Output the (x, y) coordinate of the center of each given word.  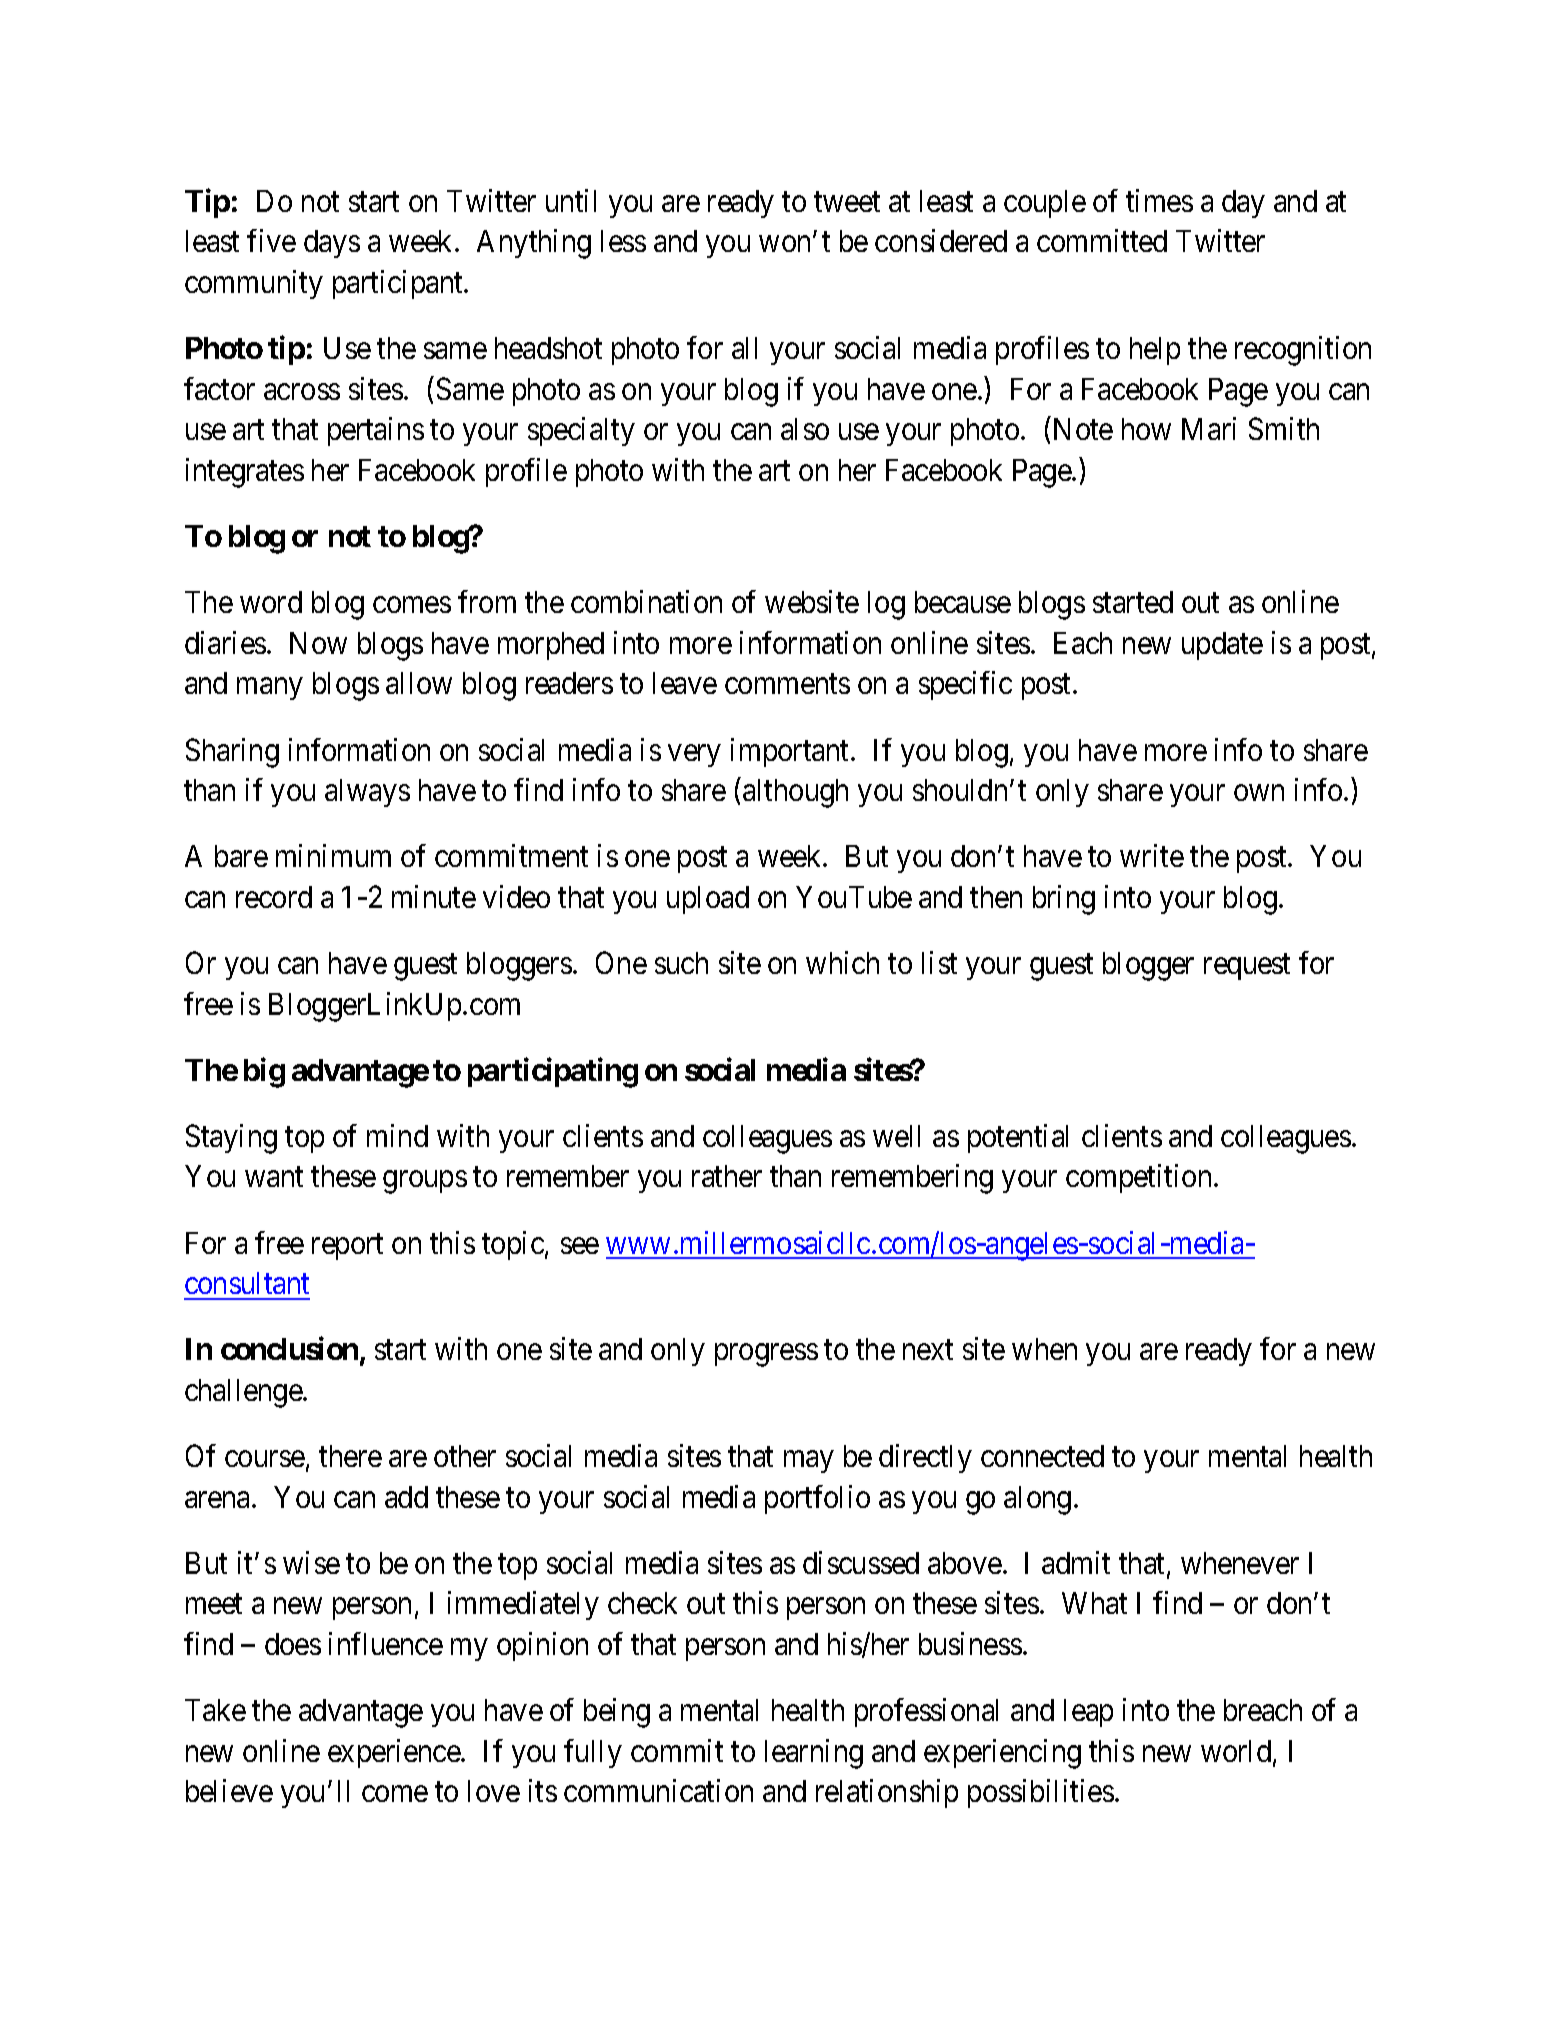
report (347, 1247)
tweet (847, 202)
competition (1138, 1178)
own (1259, 793)
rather (727, 1176)
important (791, 752)
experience (395, 1753)
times (1159, 200)
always (367, 793)
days (332, 244)
